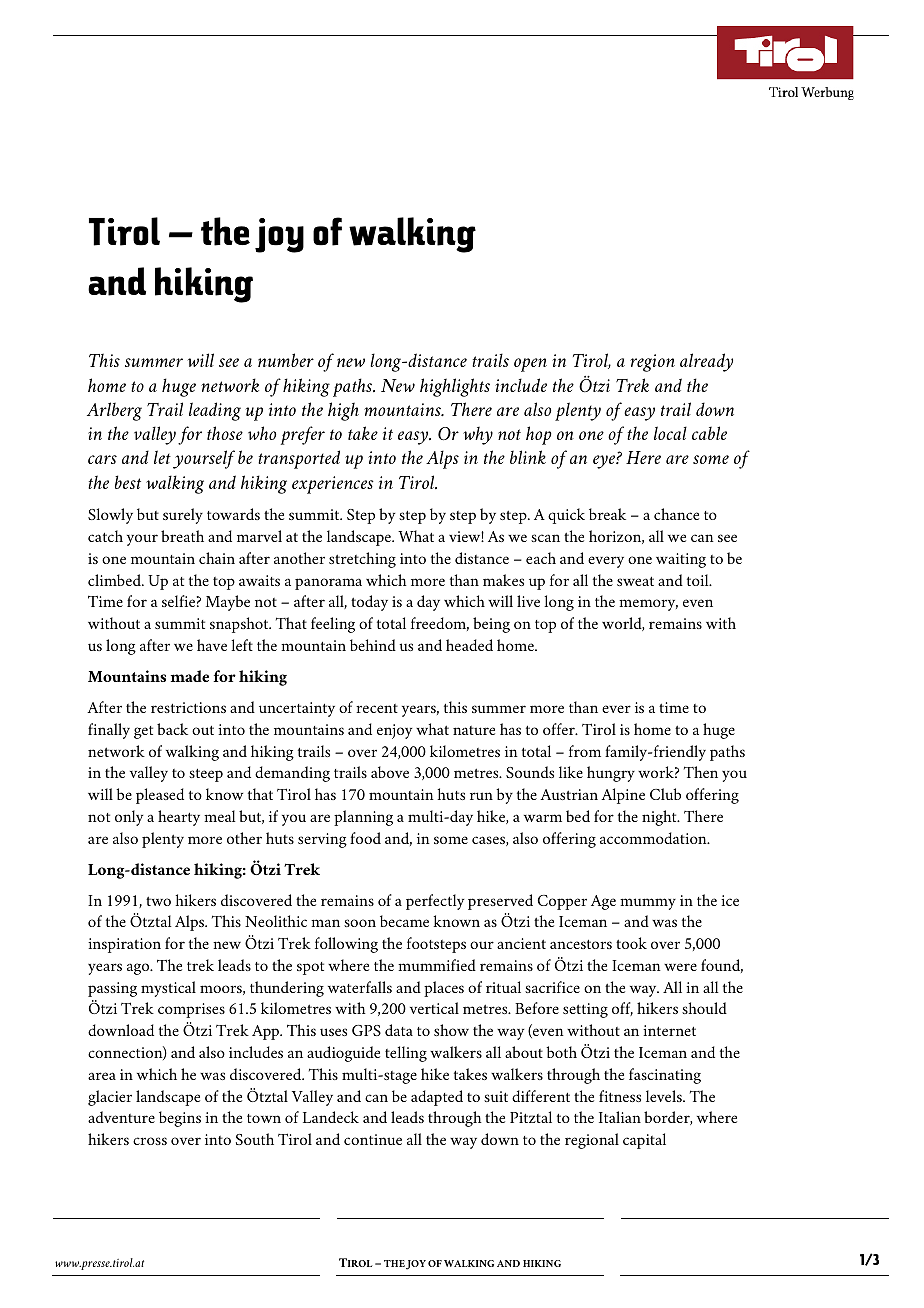 This screenshot has height=1308, width=924. Describe the element at coordinates (373, 645) in the screenshot. I see `behind` at that location.
